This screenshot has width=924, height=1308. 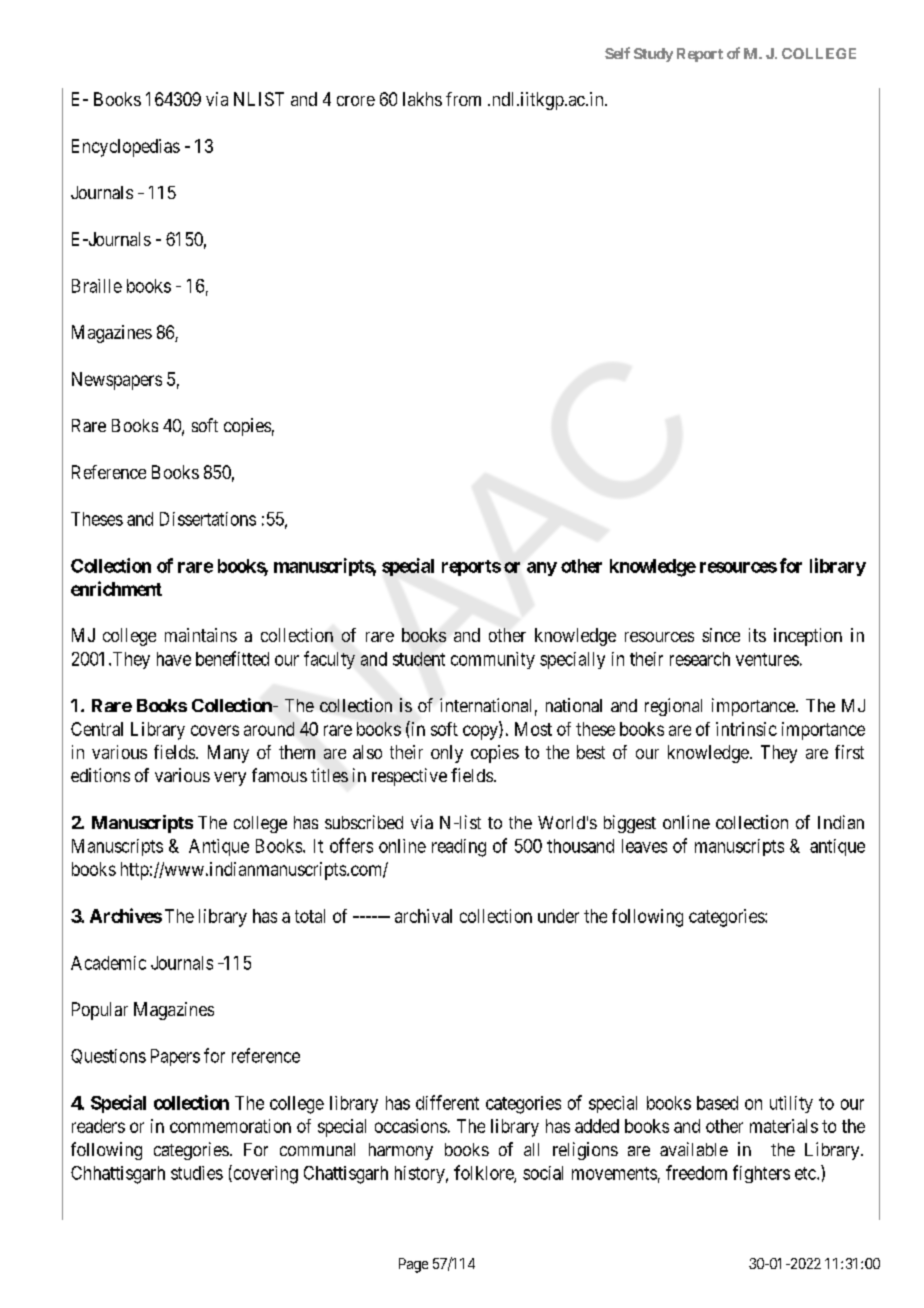 What do you see at coordinates (197, 1173) in the screenshot?
I see `studies` at bounding box center [197, 1173].
